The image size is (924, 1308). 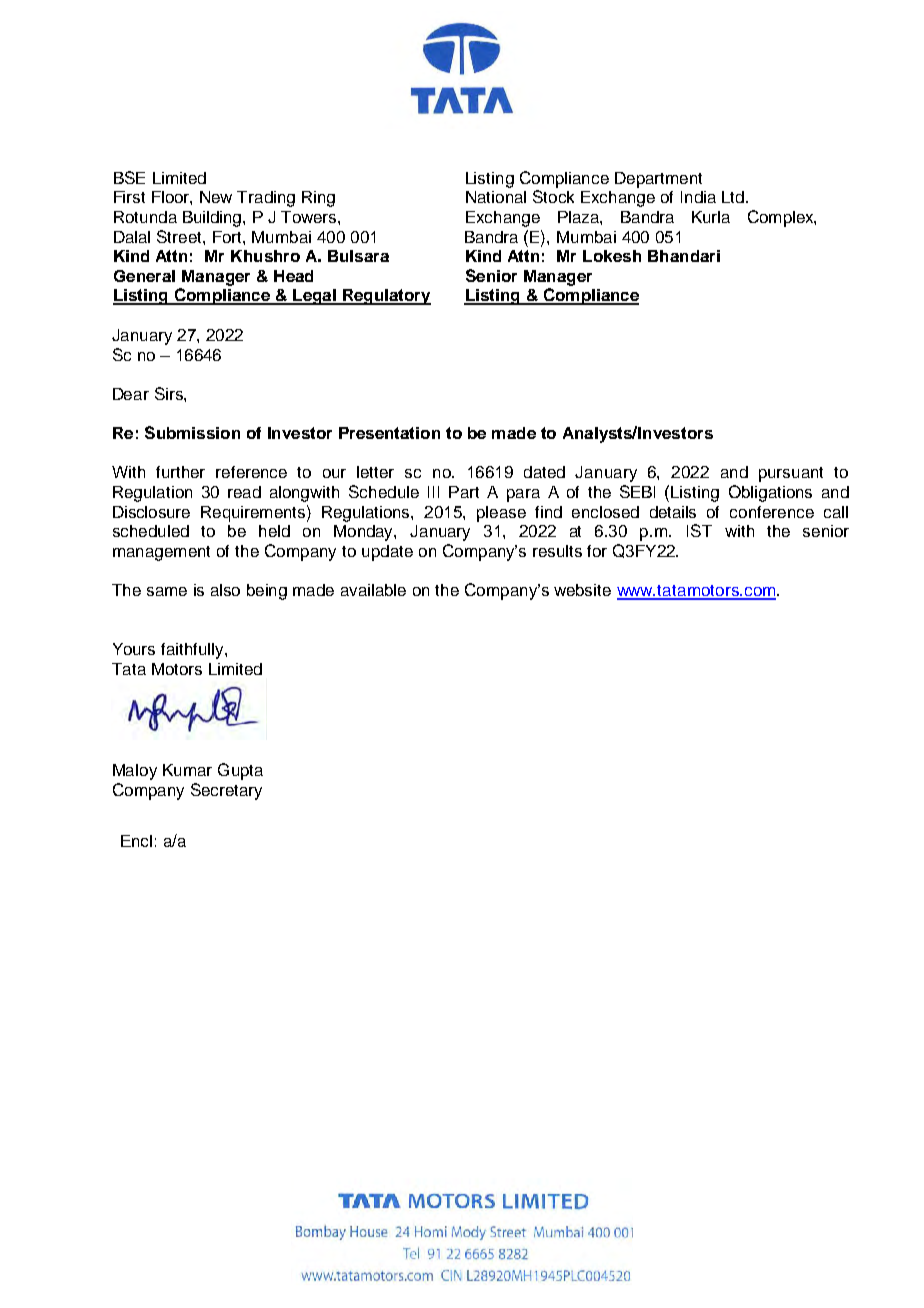 I want to click on Gupta, so click(x=240, y=771).
